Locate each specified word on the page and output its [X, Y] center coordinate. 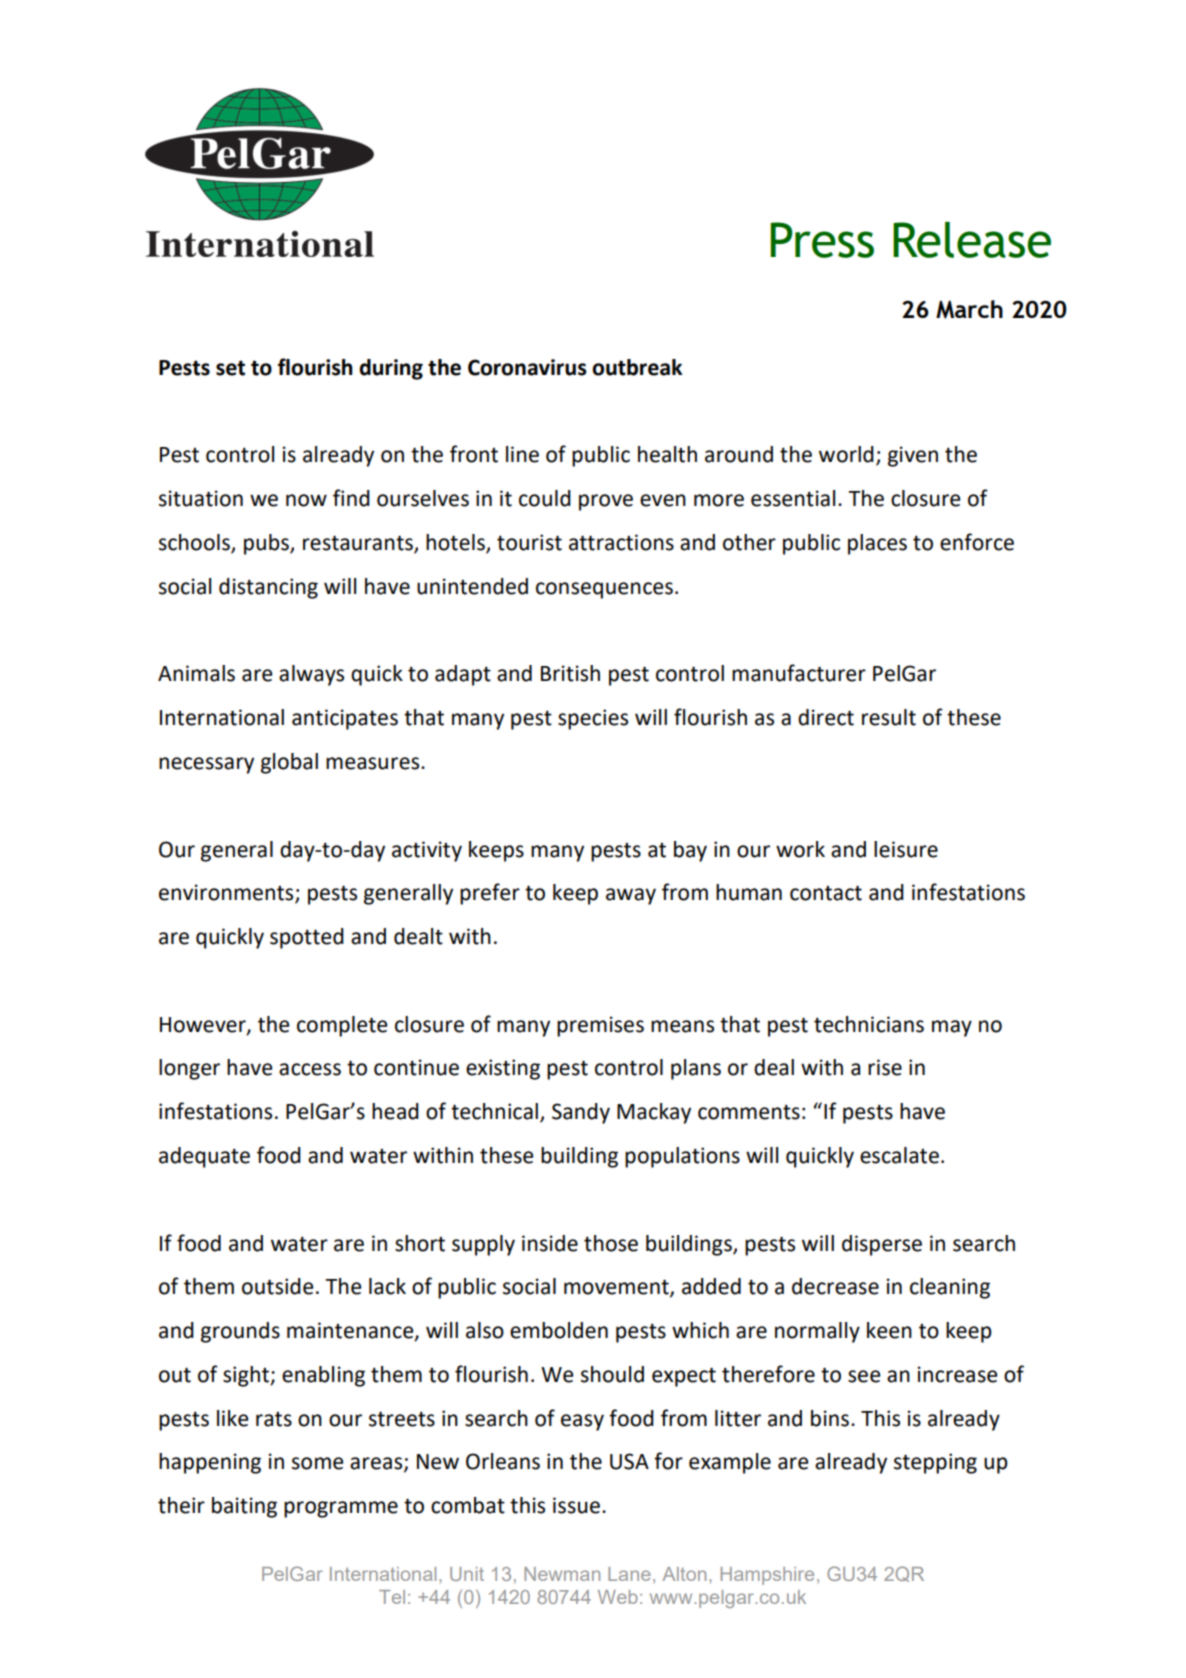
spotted [307, 938]
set [230, 368]
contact [826, 893]
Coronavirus [527, 367]
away [631, 896]
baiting [244, 1507]
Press [822, 240]
